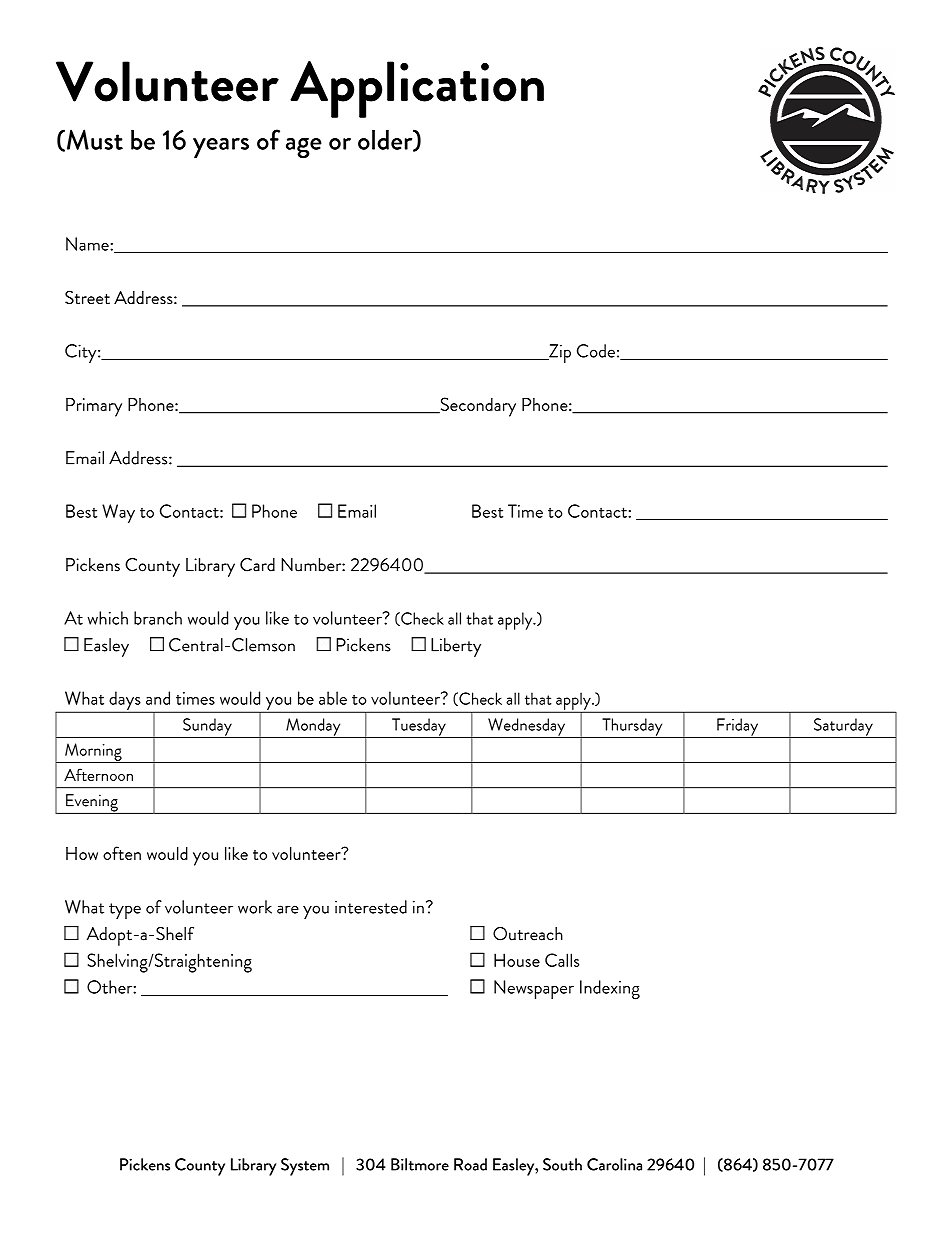 Image resolution: width=952 pixels, height=1233 pixels. I want to click on Zip, so click(559, 353).
